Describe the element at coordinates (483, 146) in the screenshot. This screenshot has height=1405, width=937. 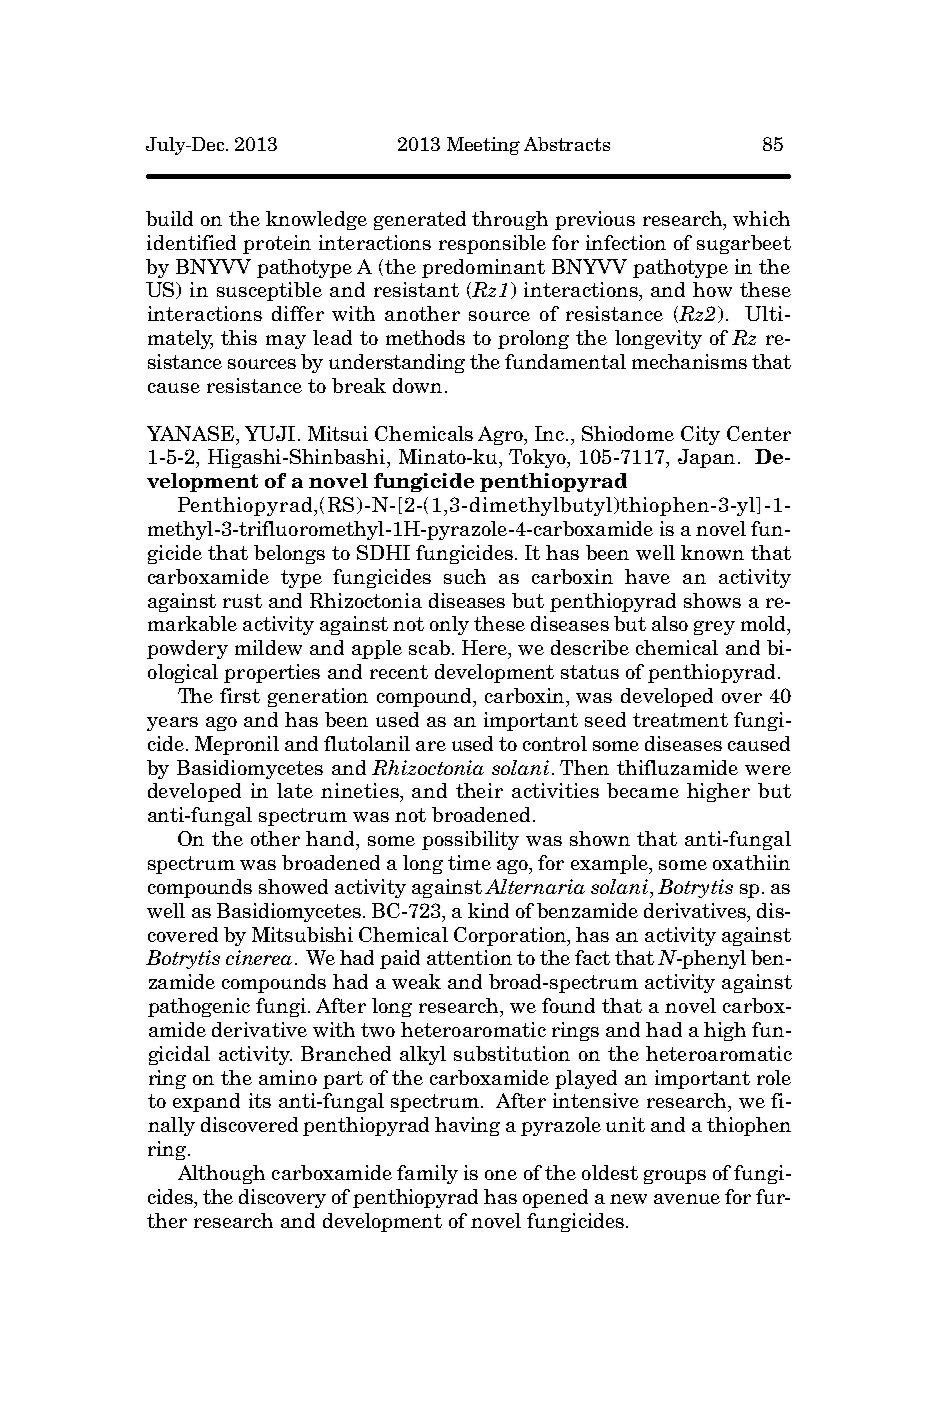
I see `Meeting` at that location.
